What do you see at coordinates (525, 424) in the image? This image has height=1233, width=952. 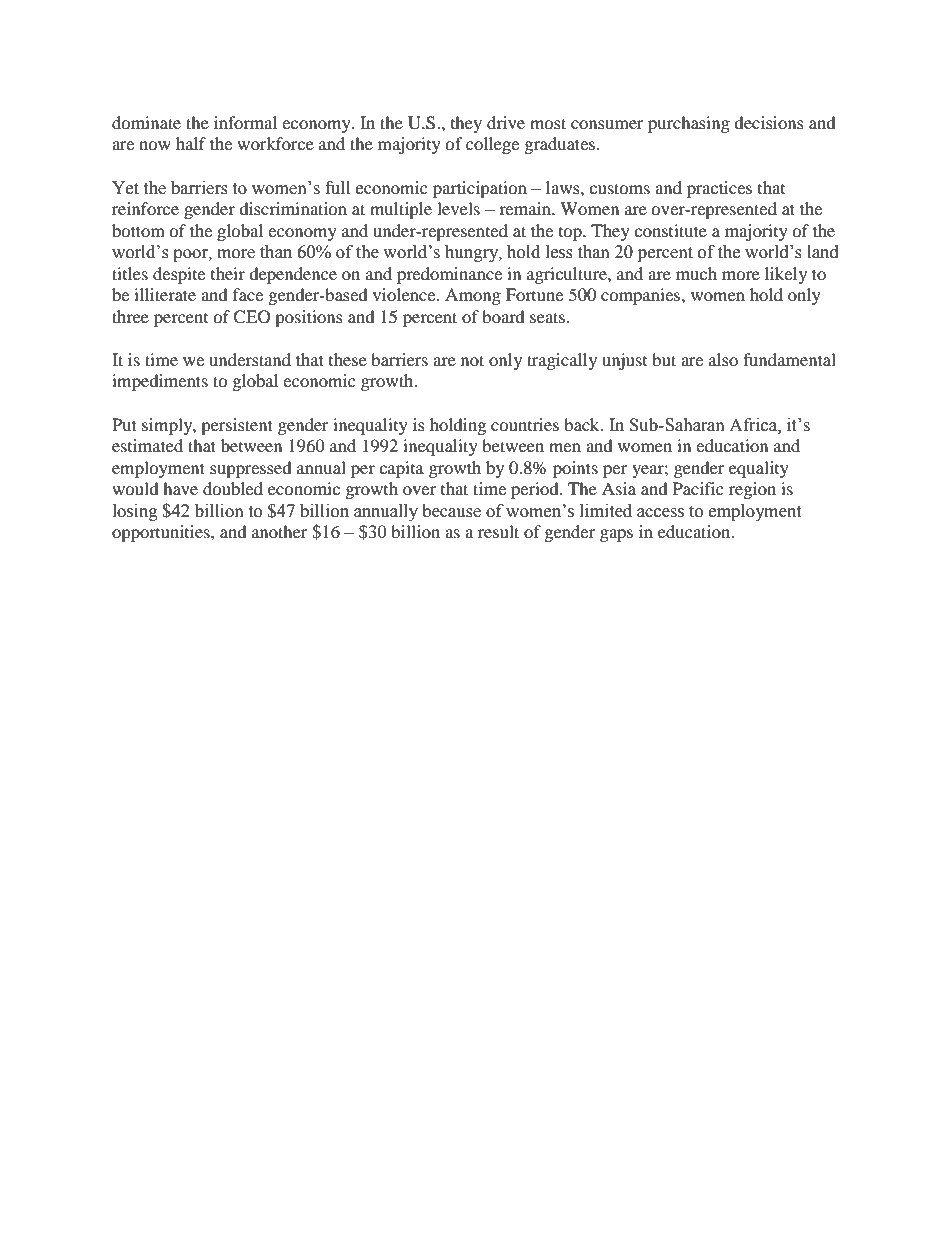 I see `countries` at bounding box center [525, 424].
